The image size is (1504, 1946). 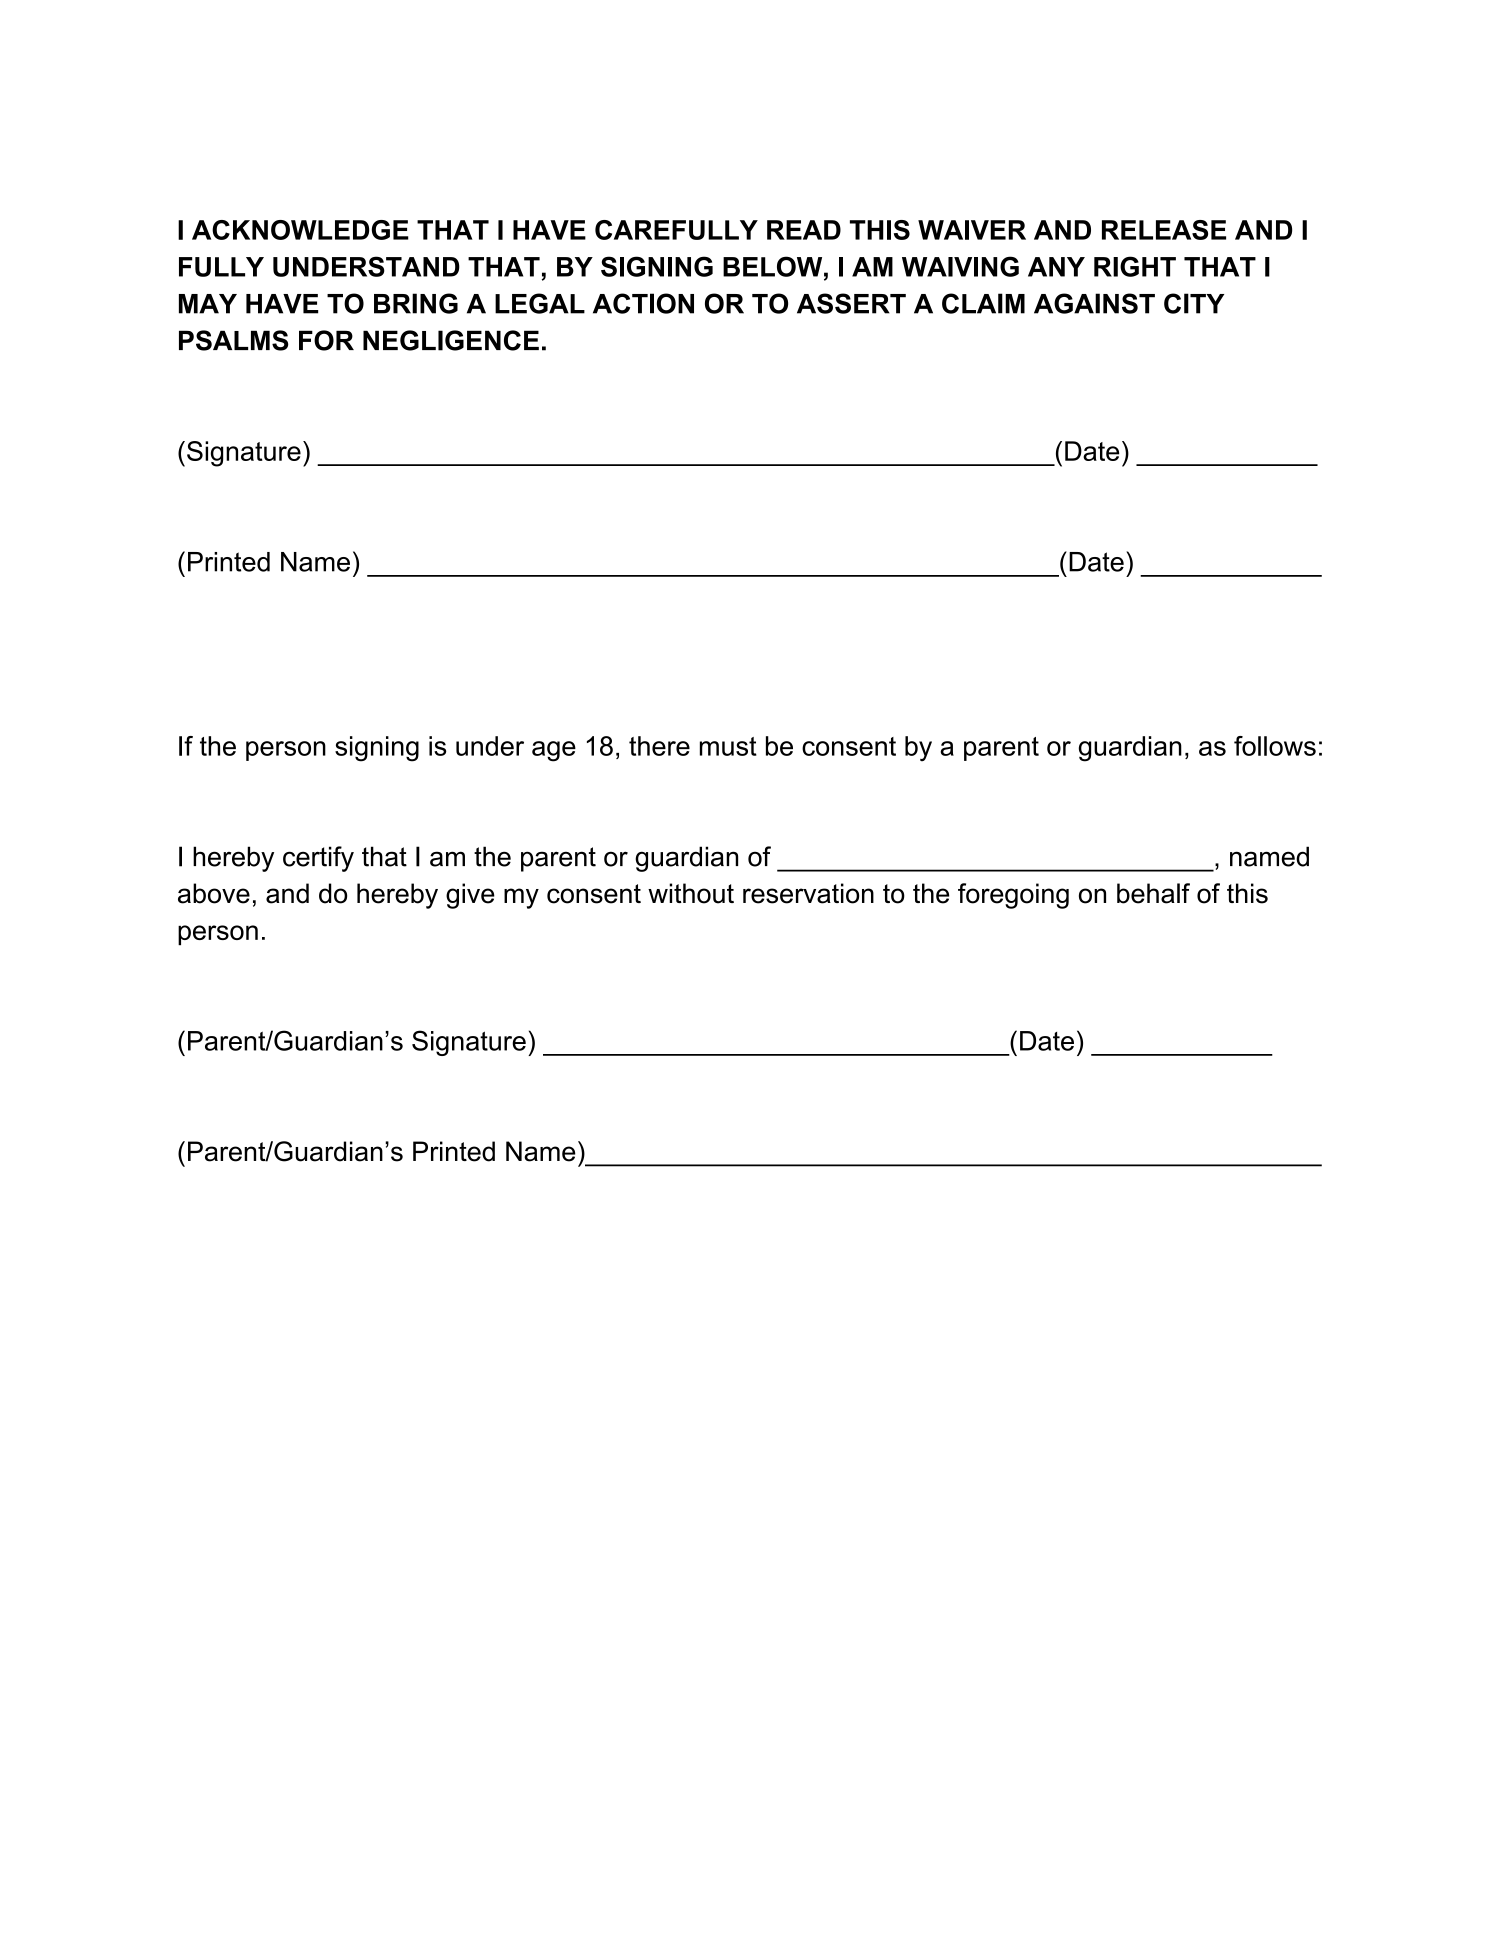 What do you see at coordinates (318, 859) in the document?
I see `certify` at bounding box center [318, 859].
